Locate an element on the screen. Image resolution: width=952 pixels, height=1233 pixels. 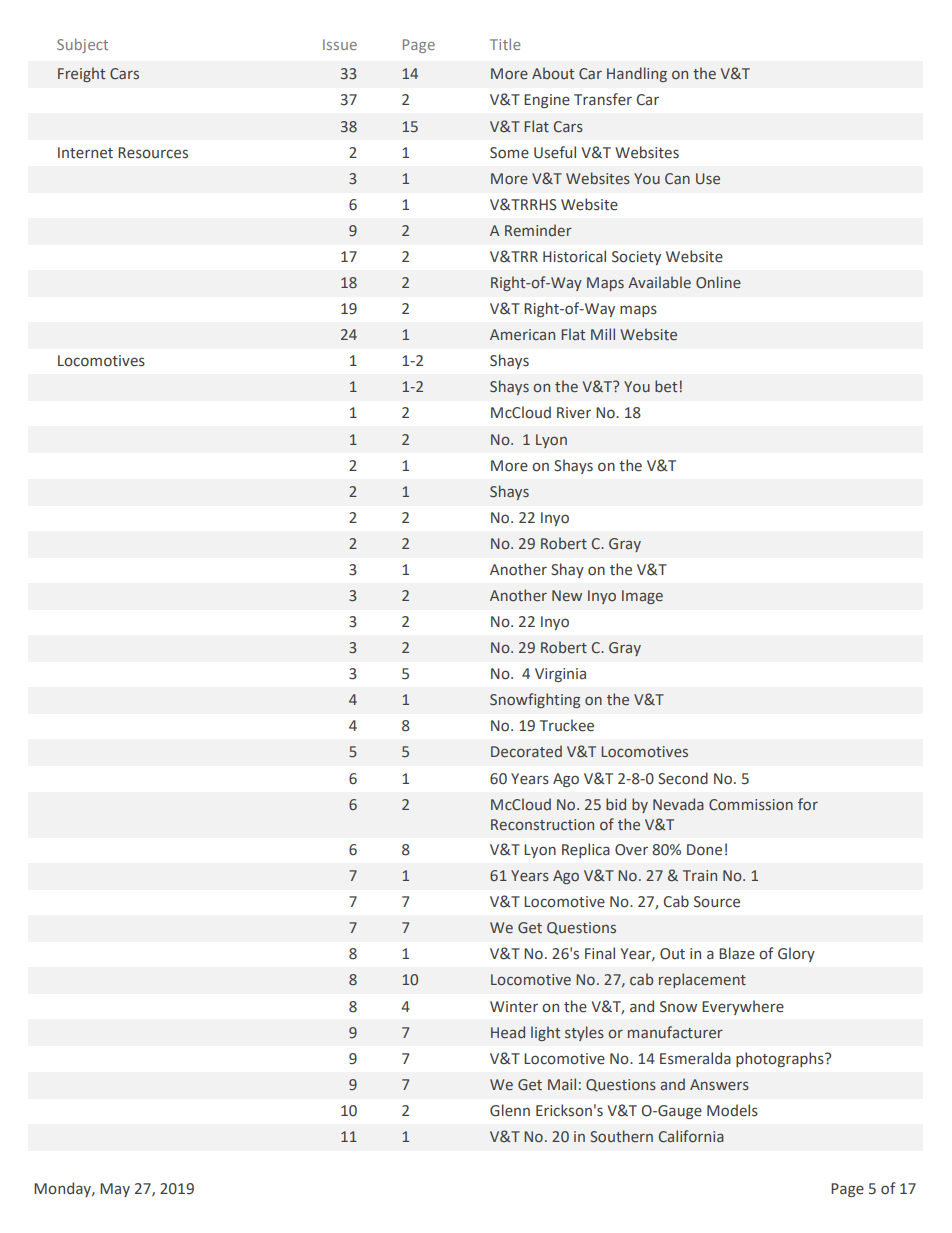
Title is located at coordinates (505, 44).
